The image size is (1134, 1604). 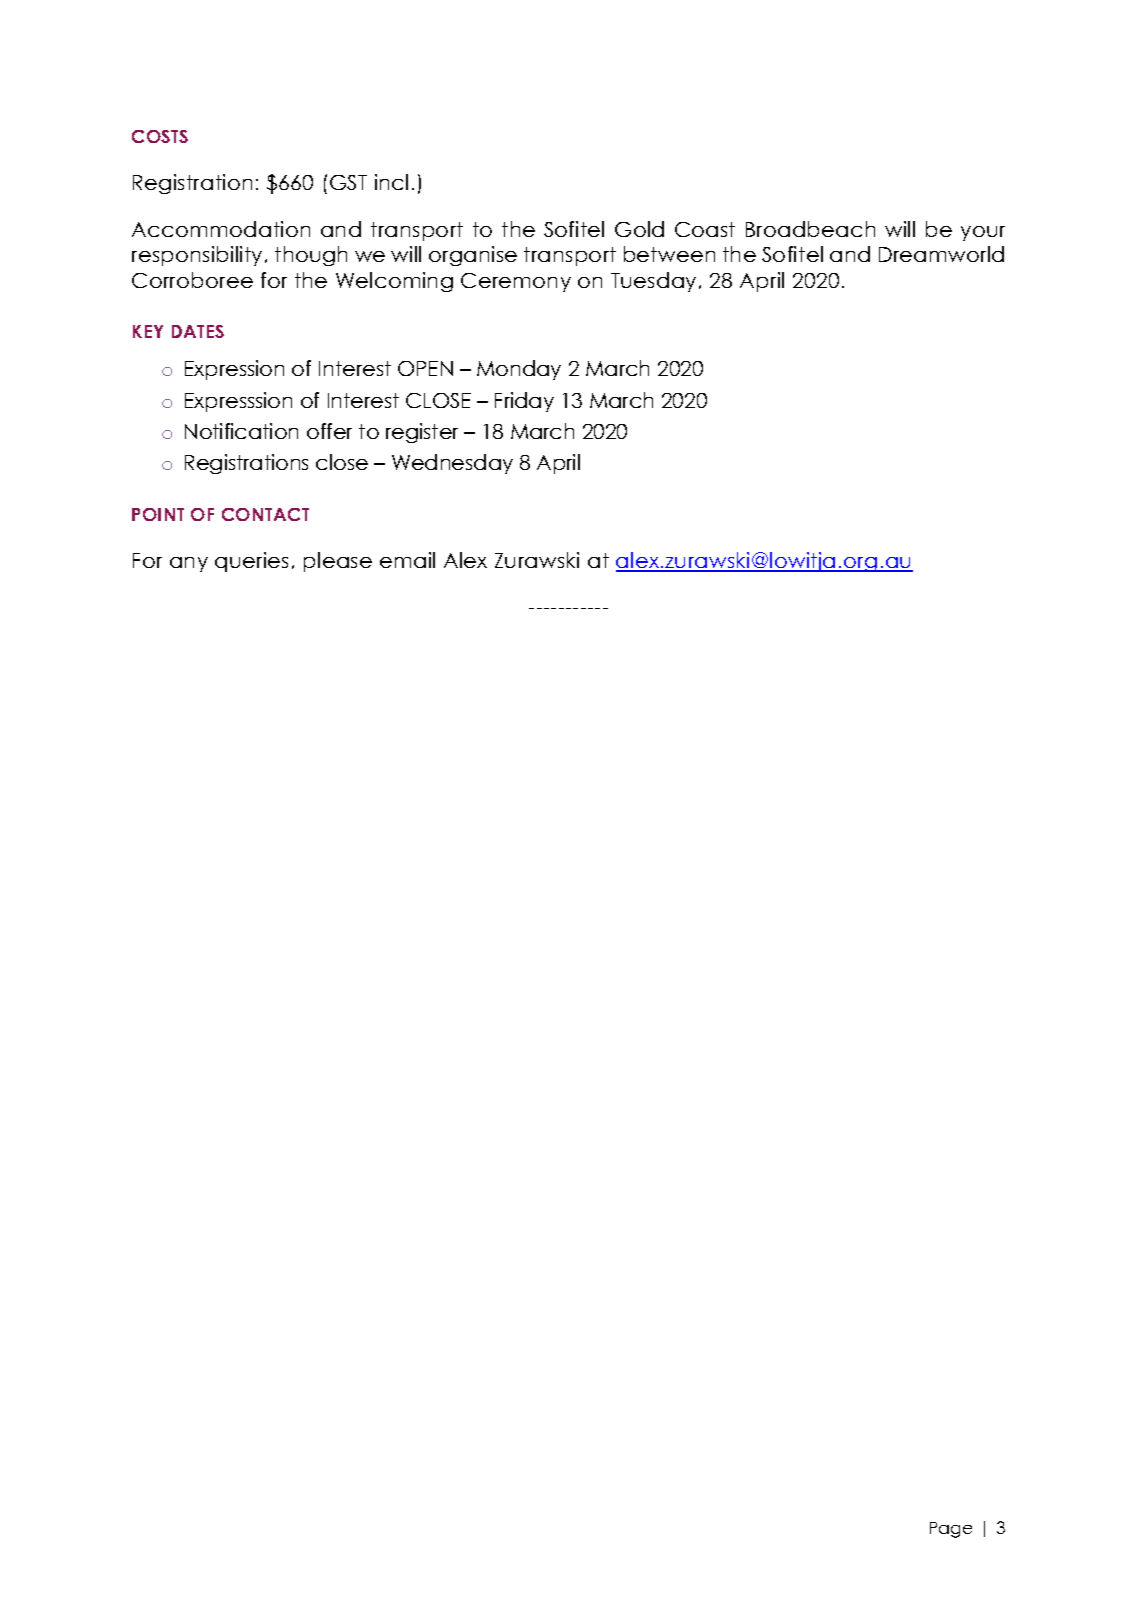 What do you see at coordinates (951, 1530) in the screenshot?
I see `Page` at bounding box center [951, 1530].
